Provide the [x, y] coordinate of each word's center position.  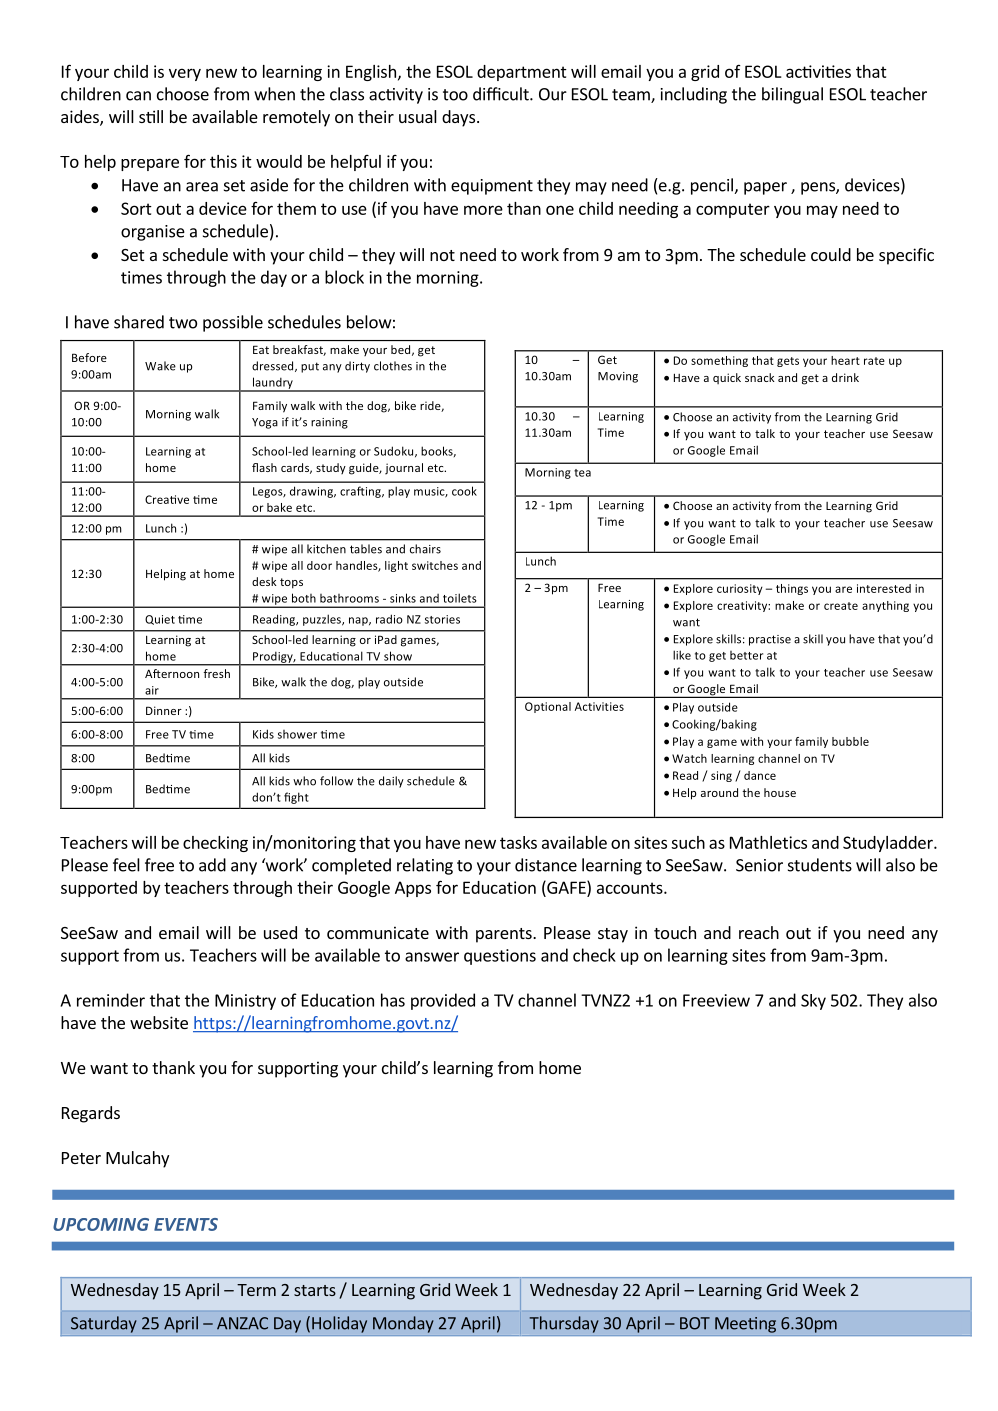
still [151, 116]
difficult [502, 94]
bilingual [792, 95]
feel [126, 865]
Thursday [564, 1324]
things [792, 589]
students [820, 865]
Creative [167, 499]
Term [256, 1290]
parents [505, 935]
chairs [425, 549]
